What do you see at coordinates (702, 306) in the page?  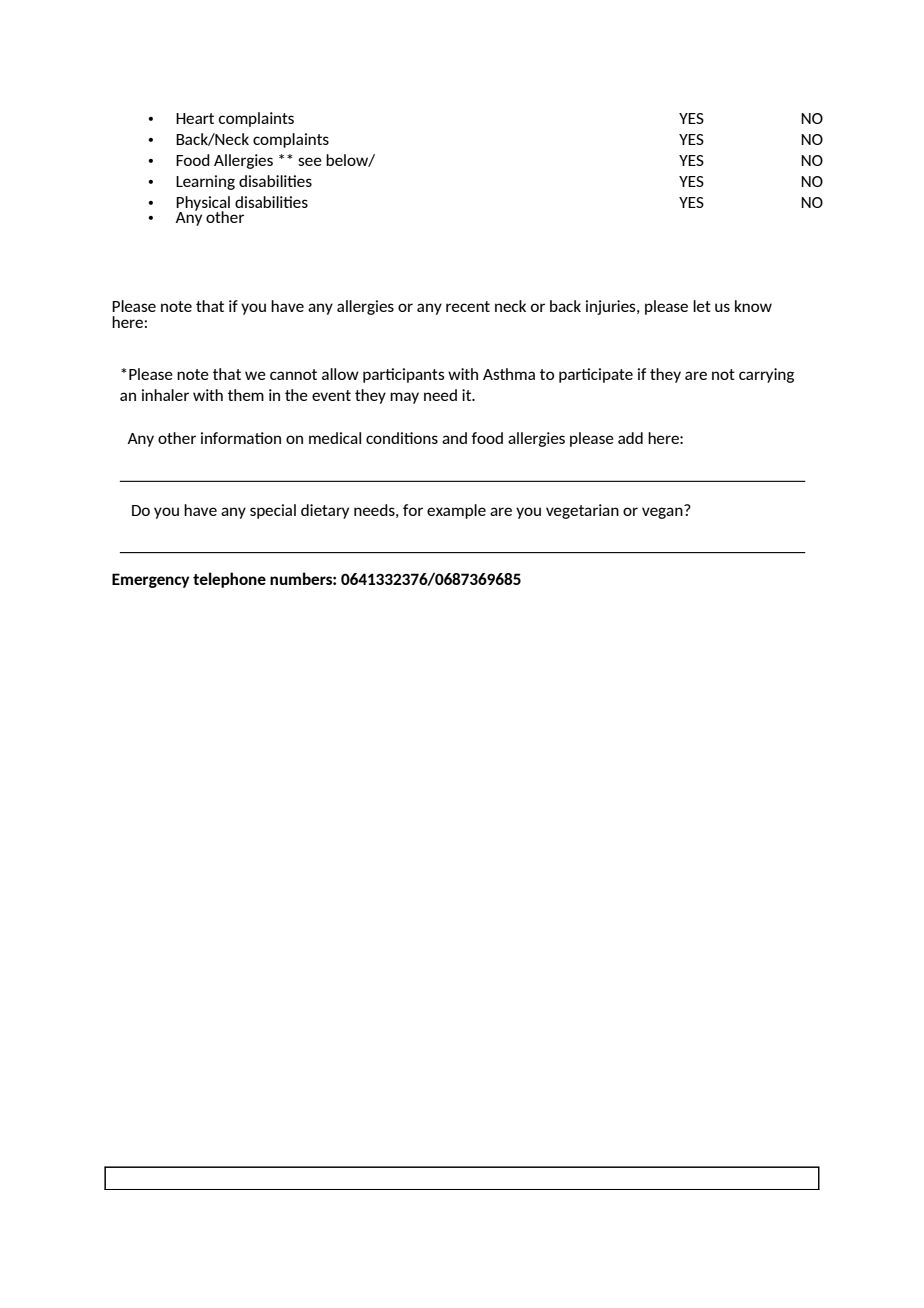 I see `let` at bounding box center [702, 306].
